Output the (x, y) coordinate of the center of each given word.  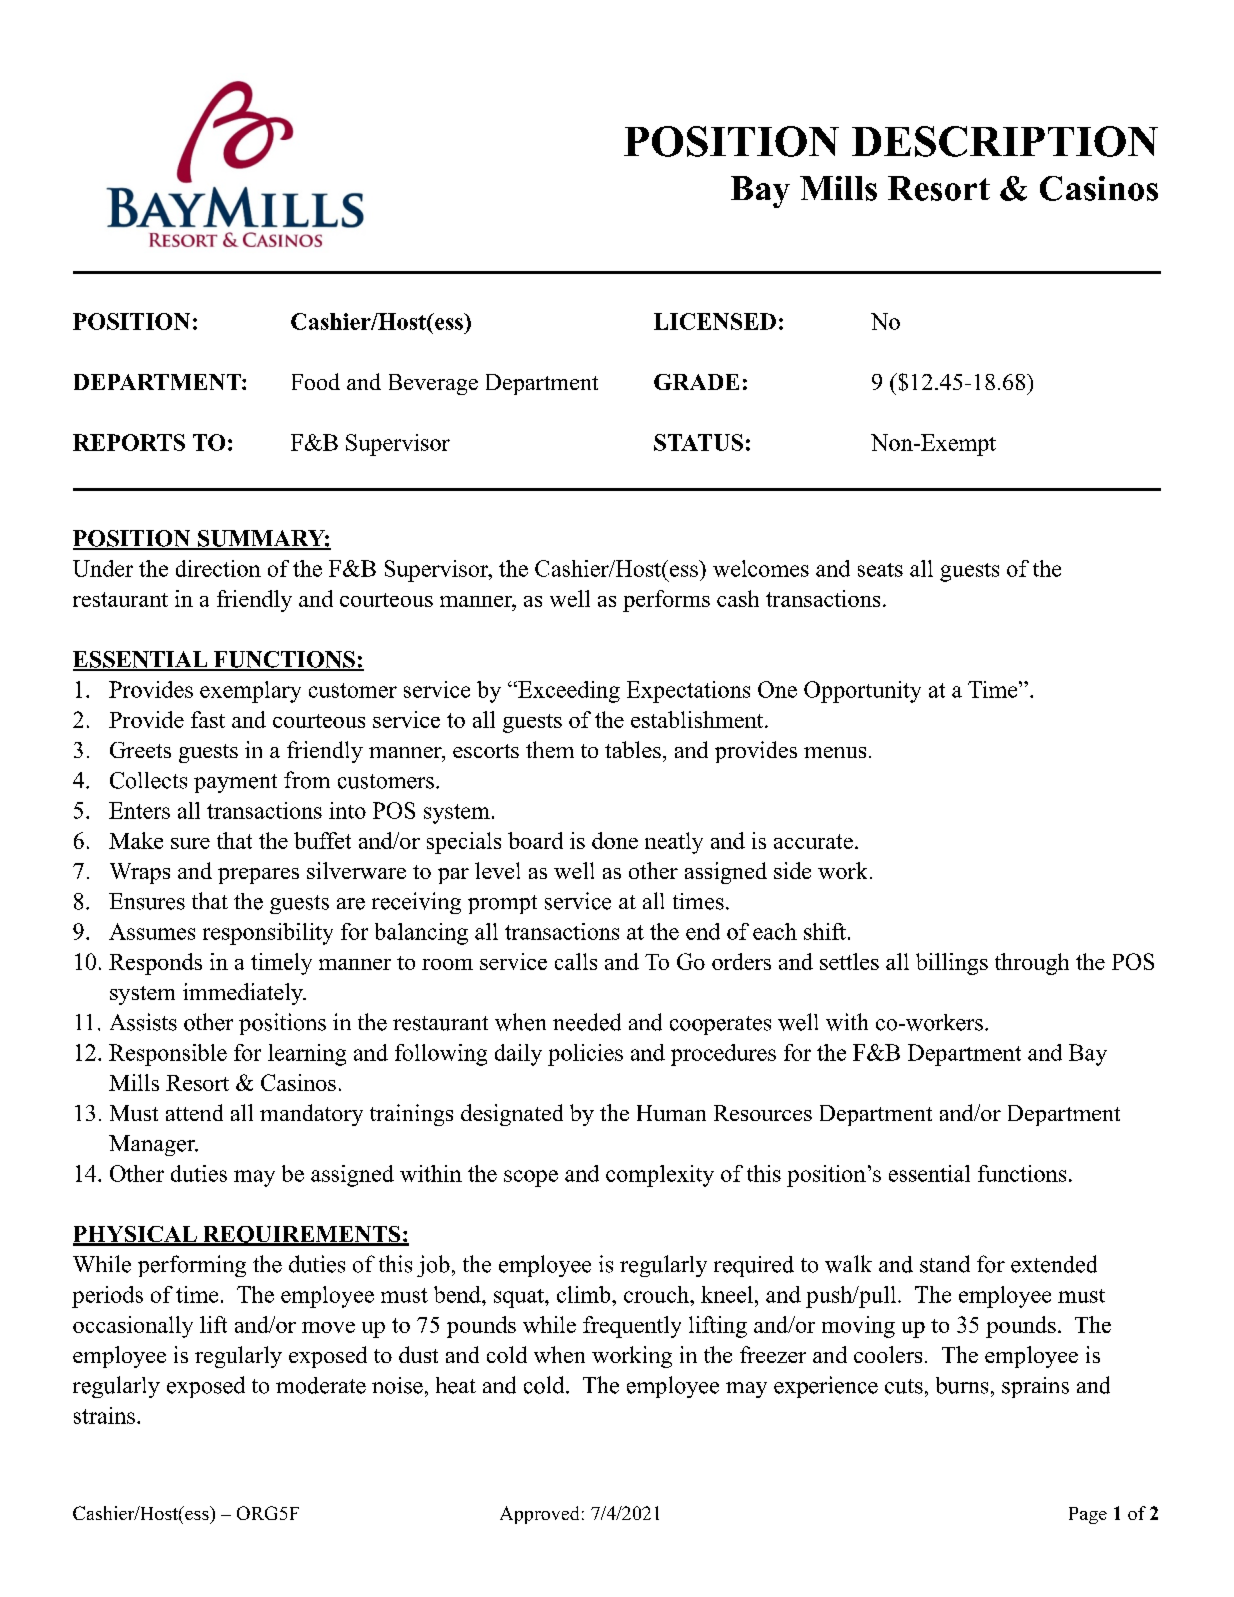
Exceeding (568, 692)
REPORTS (129, 442)
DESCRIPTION (1005, 141)
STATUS (698, 442)
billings (952, 964)
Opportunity (862, 692)
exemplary (250, 692)
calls (576, 961)
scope (531, 1178)
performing (192, 1266)
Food (316, 381)
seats (880, 570)
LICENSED (715, 321)
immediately (244, 994)
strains (104, 1415)
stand (945, 1264)
